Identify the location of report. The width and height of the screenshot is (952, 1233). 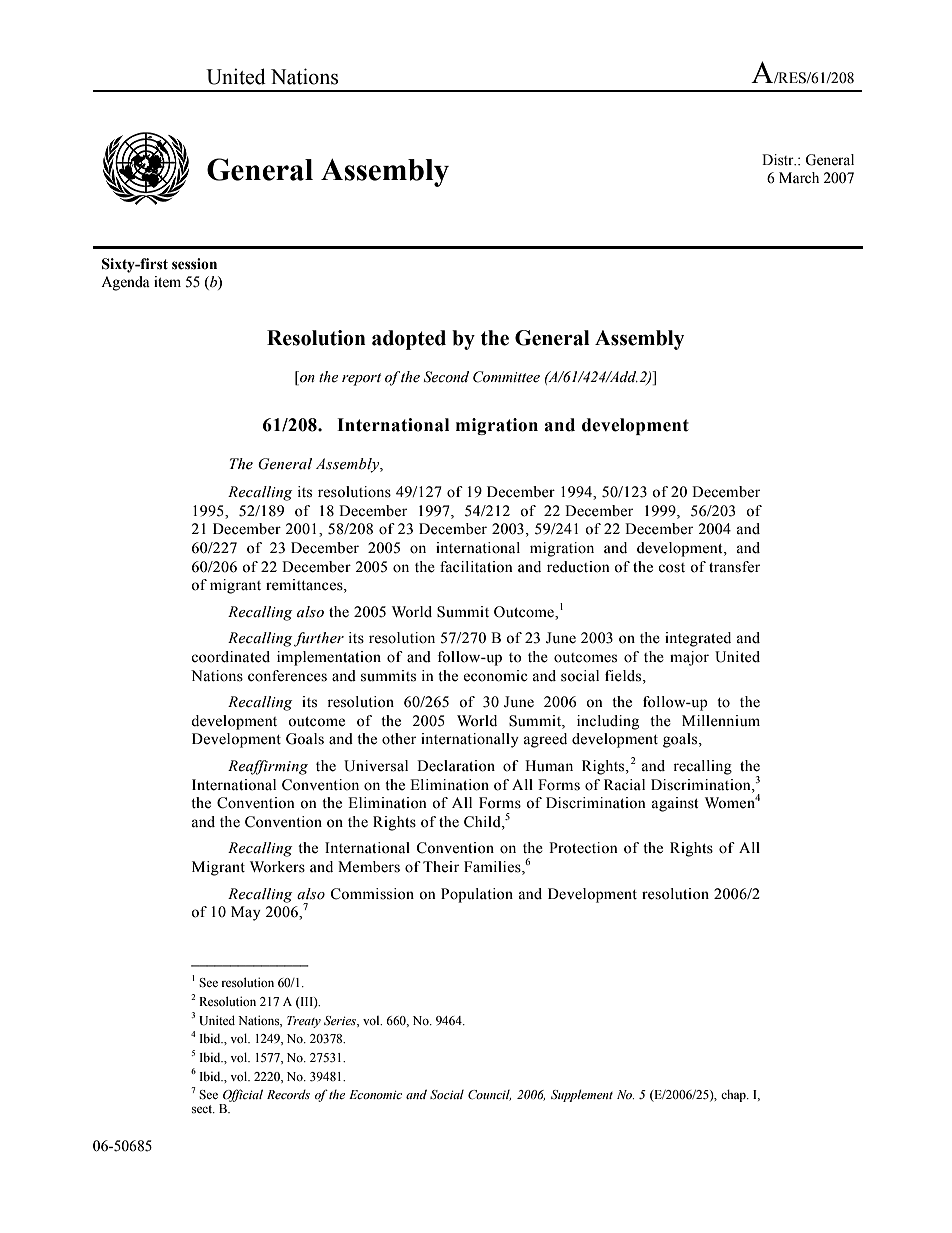
(361, 379).
